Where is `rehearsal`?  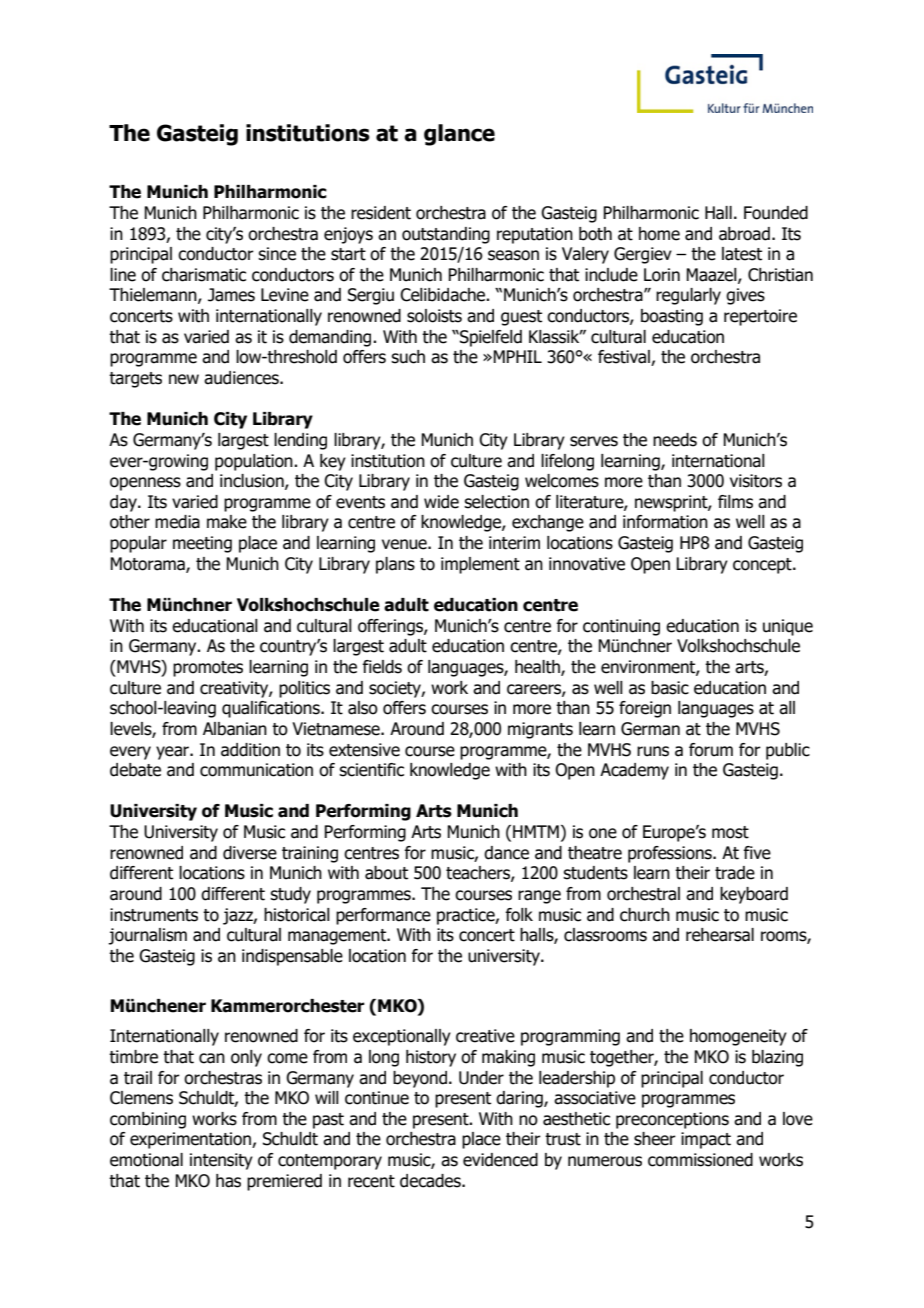 rehearsal is located at coordinates (720, 935).
